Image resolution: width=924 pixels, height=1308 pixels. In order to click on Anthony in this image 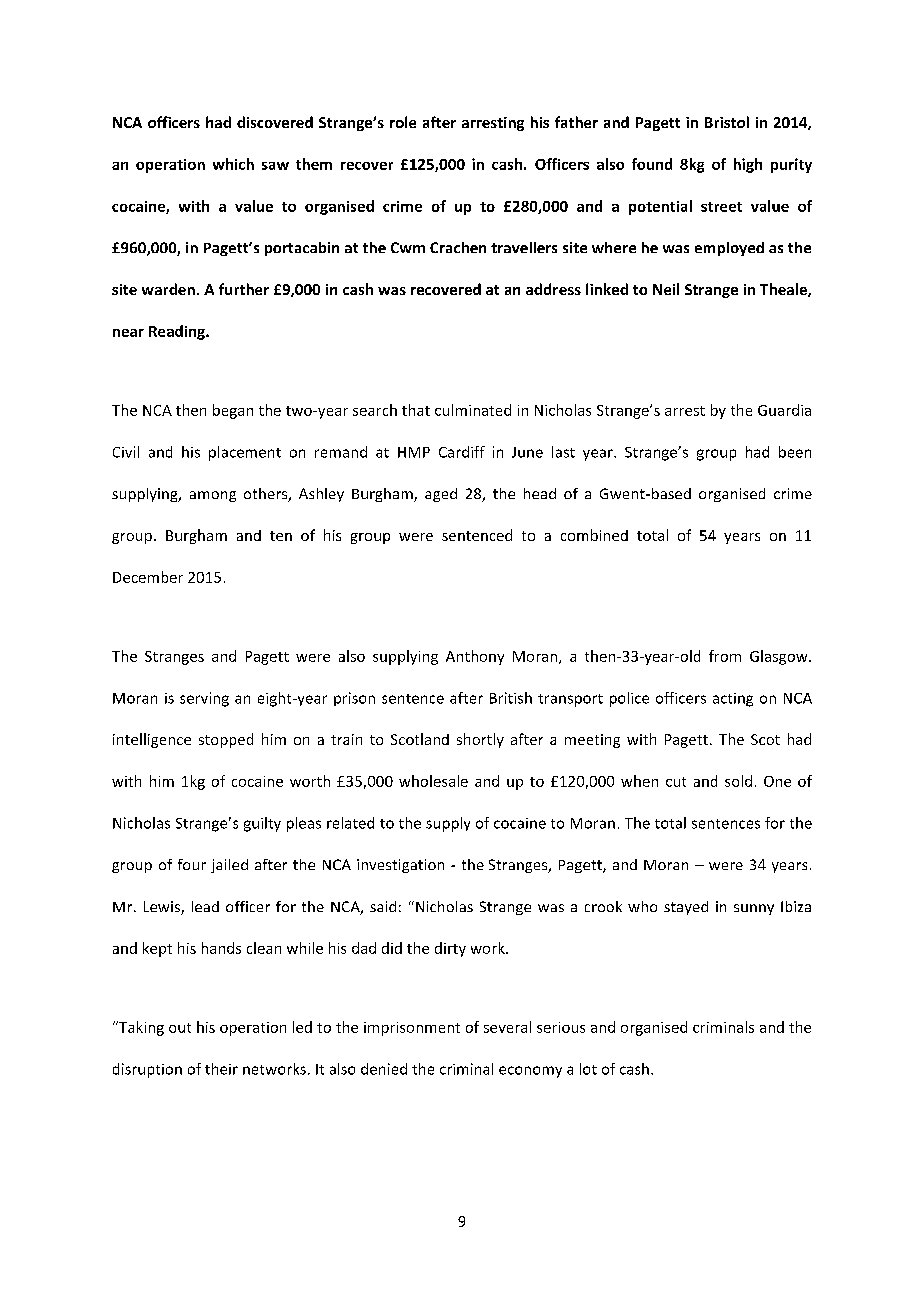, I will do `click(475, 657)`.
